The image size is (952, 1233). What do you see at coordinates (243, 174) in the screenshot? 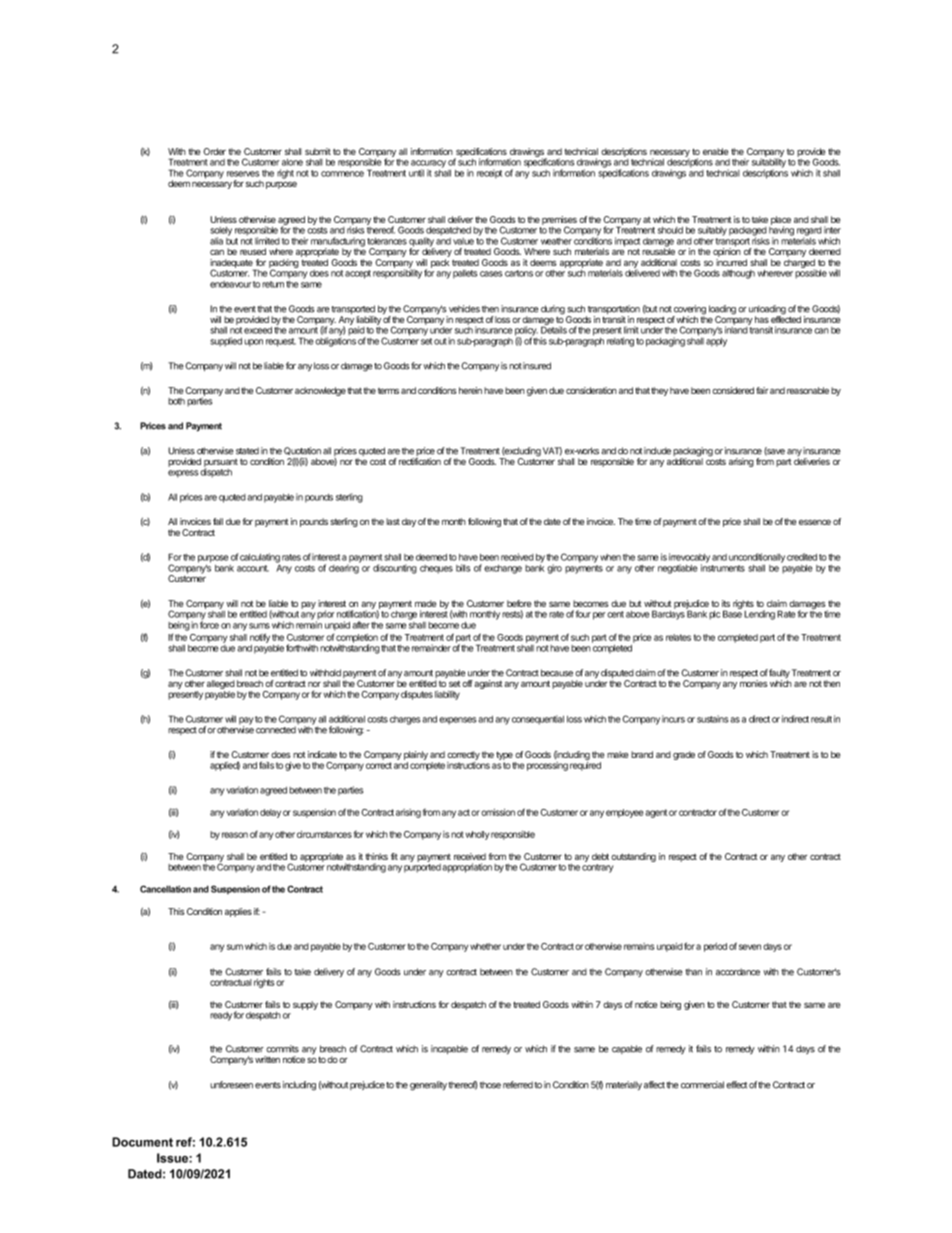
I see `reserves` at bounding box center [243, 174].
